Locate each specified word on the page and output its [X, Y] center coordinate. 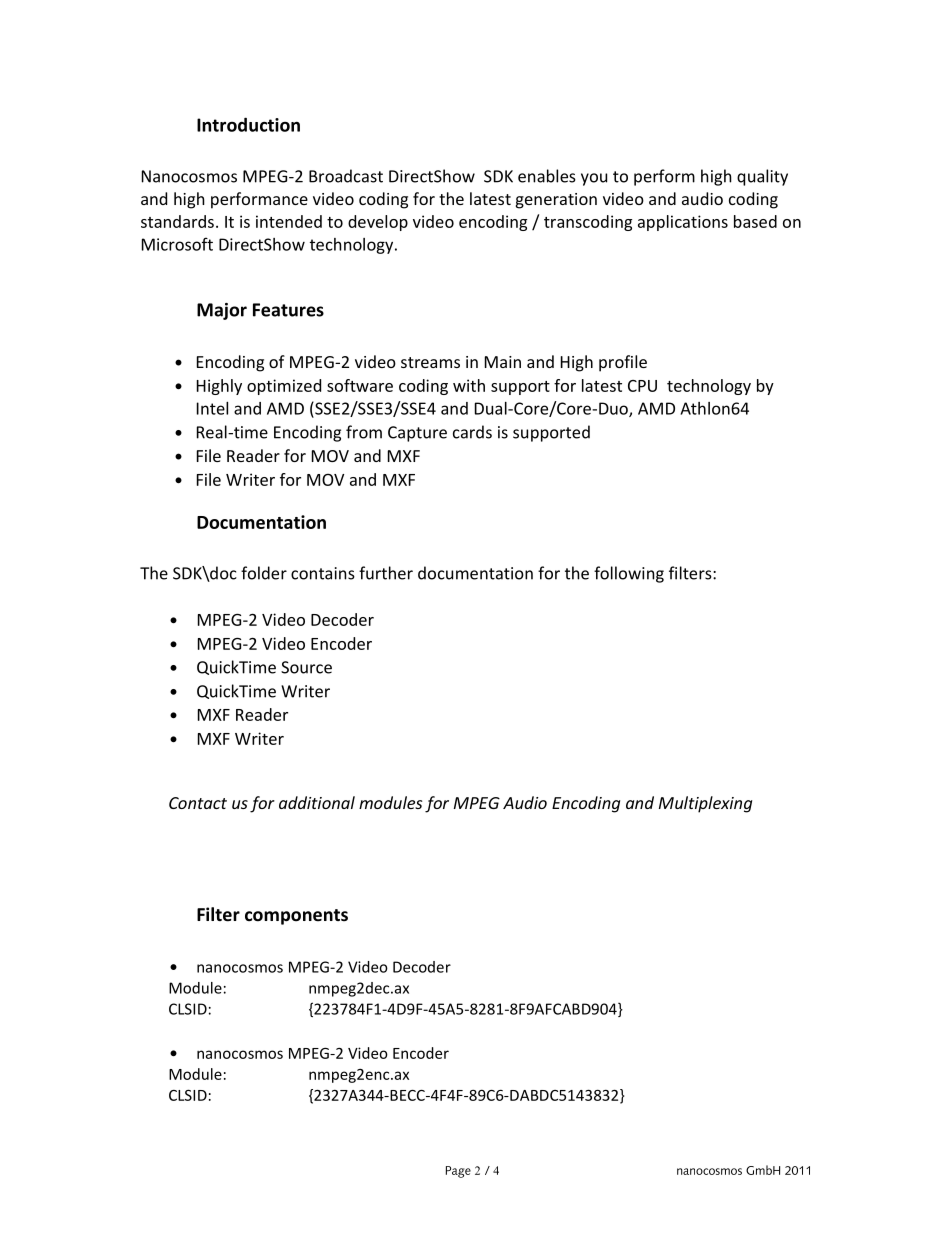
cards [472, 432]
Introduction [248, 124]
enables [547, 176]
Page [458, 1172]
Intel [212, 408]
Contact [198, 803]
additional [317, 802]
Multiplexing [705, 804]
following [629, 574]
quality [762, 177]
